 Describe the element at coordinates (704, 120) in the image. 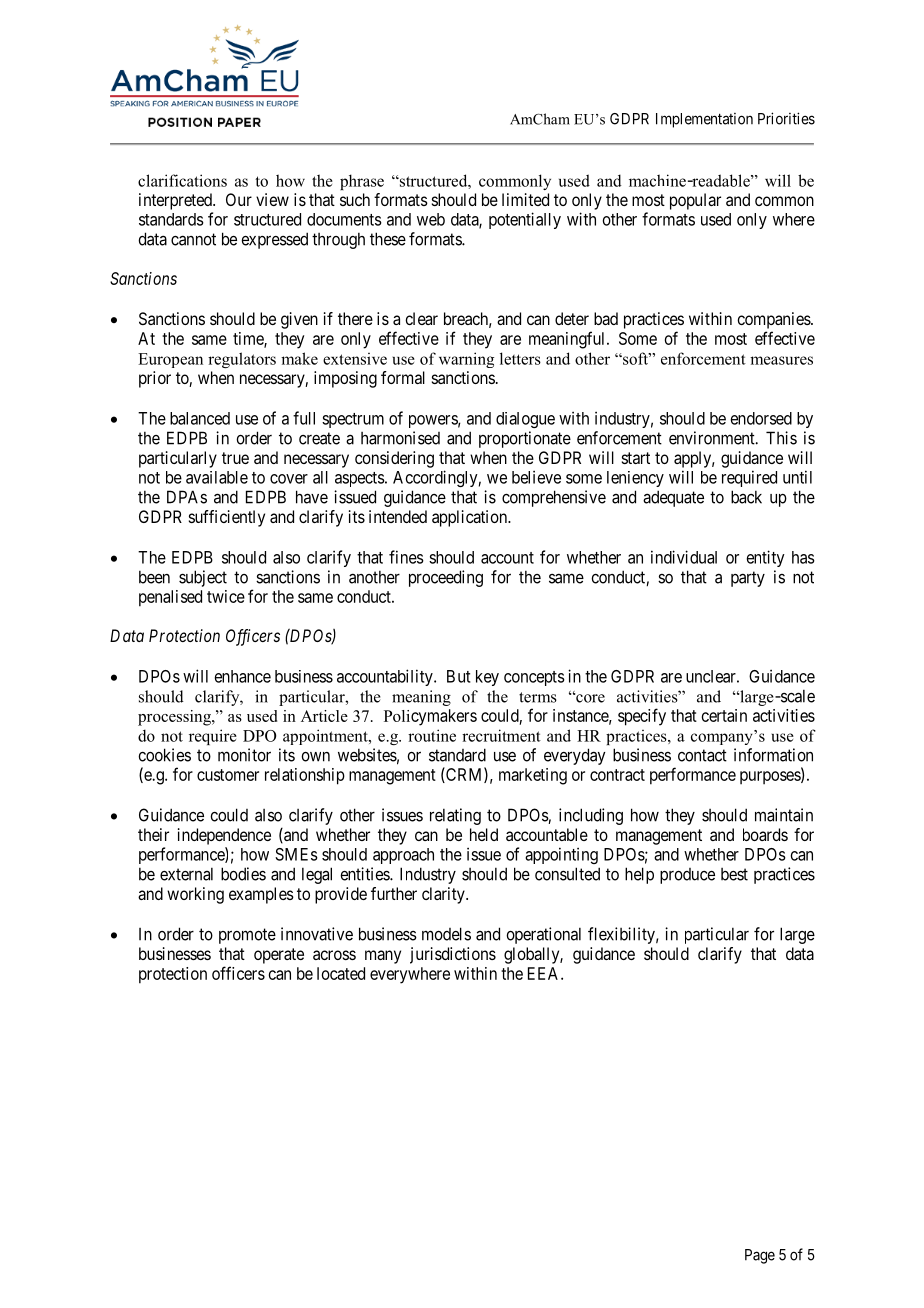

I see `Implementation` at that location.
